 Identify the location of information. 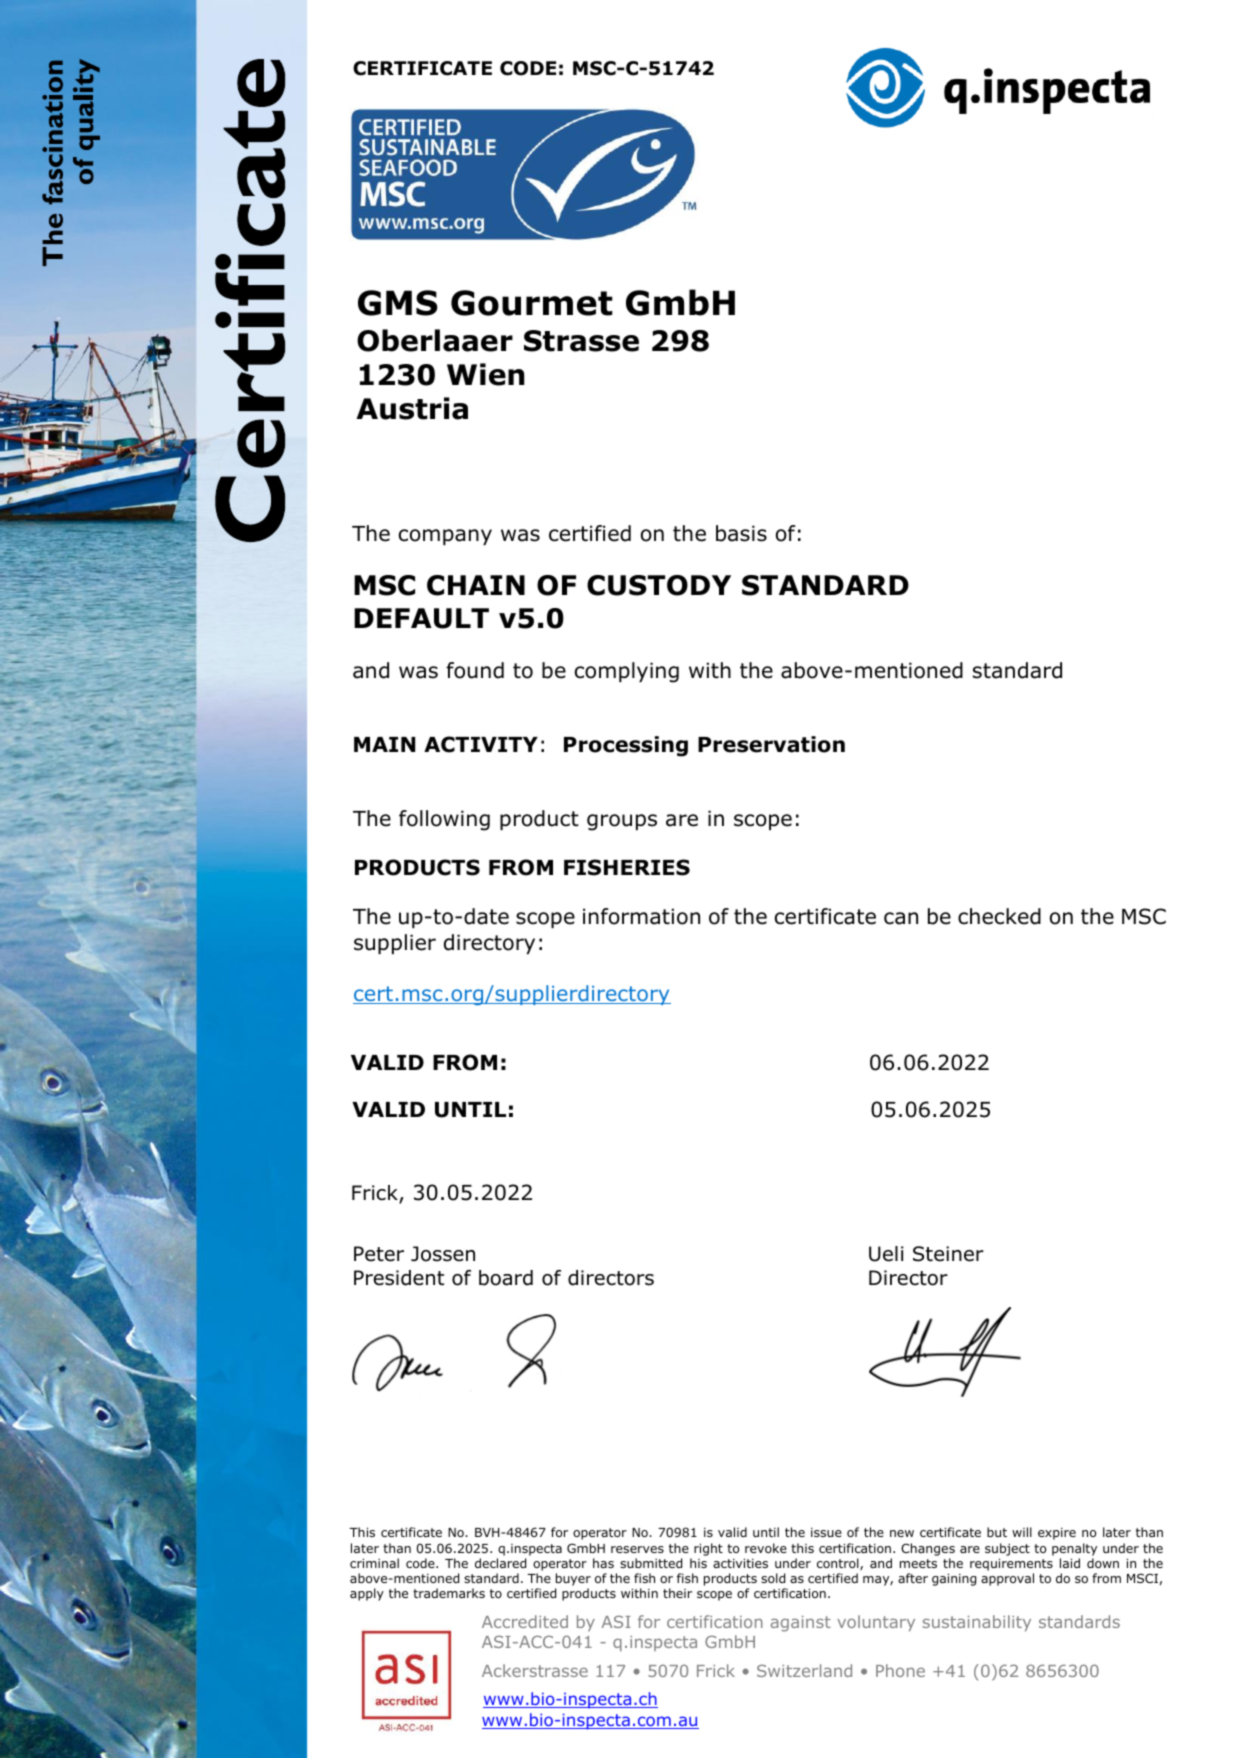
(641, 916).
